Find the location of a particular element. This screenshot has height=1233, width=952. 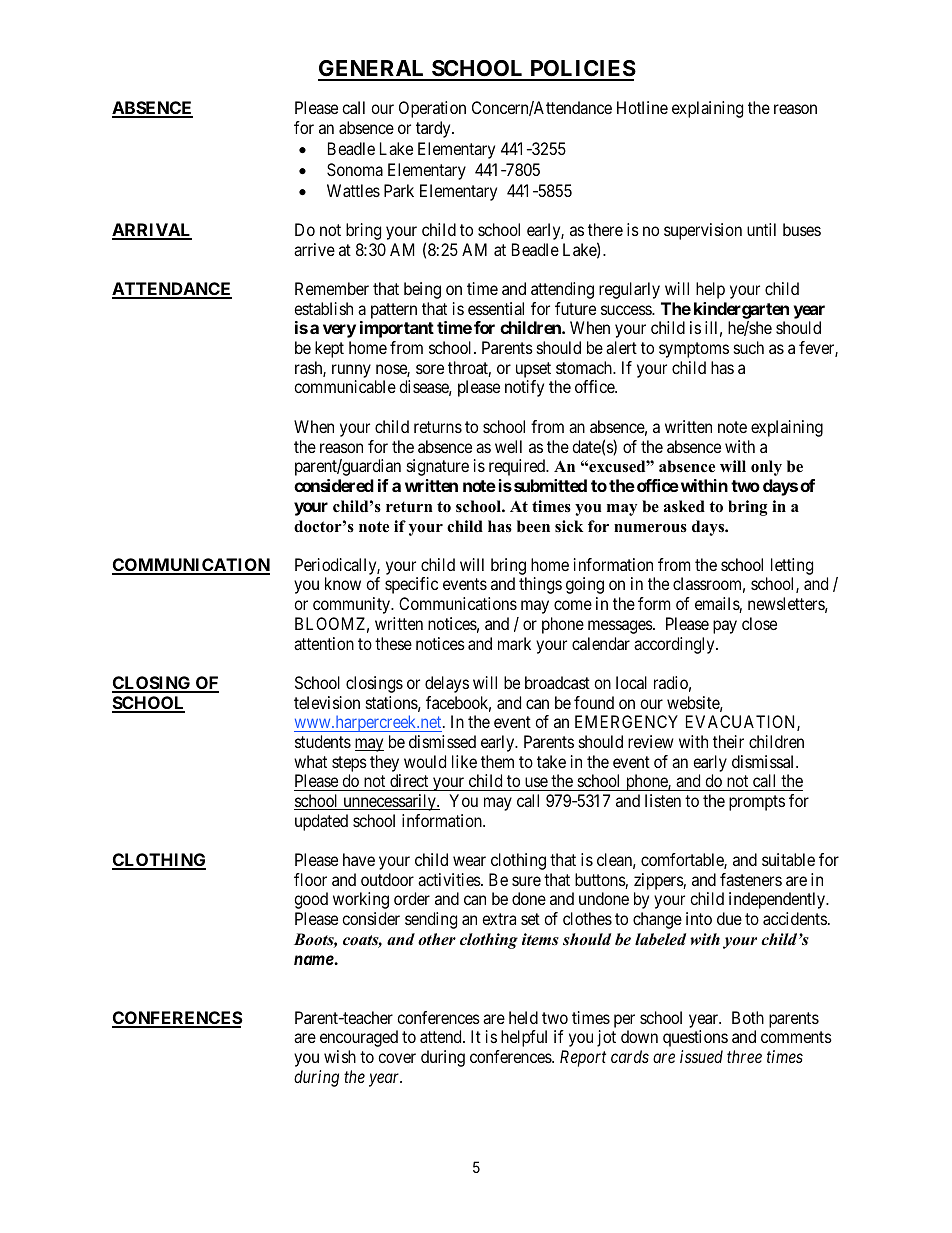

held is located at coordinates (523, 1017).
